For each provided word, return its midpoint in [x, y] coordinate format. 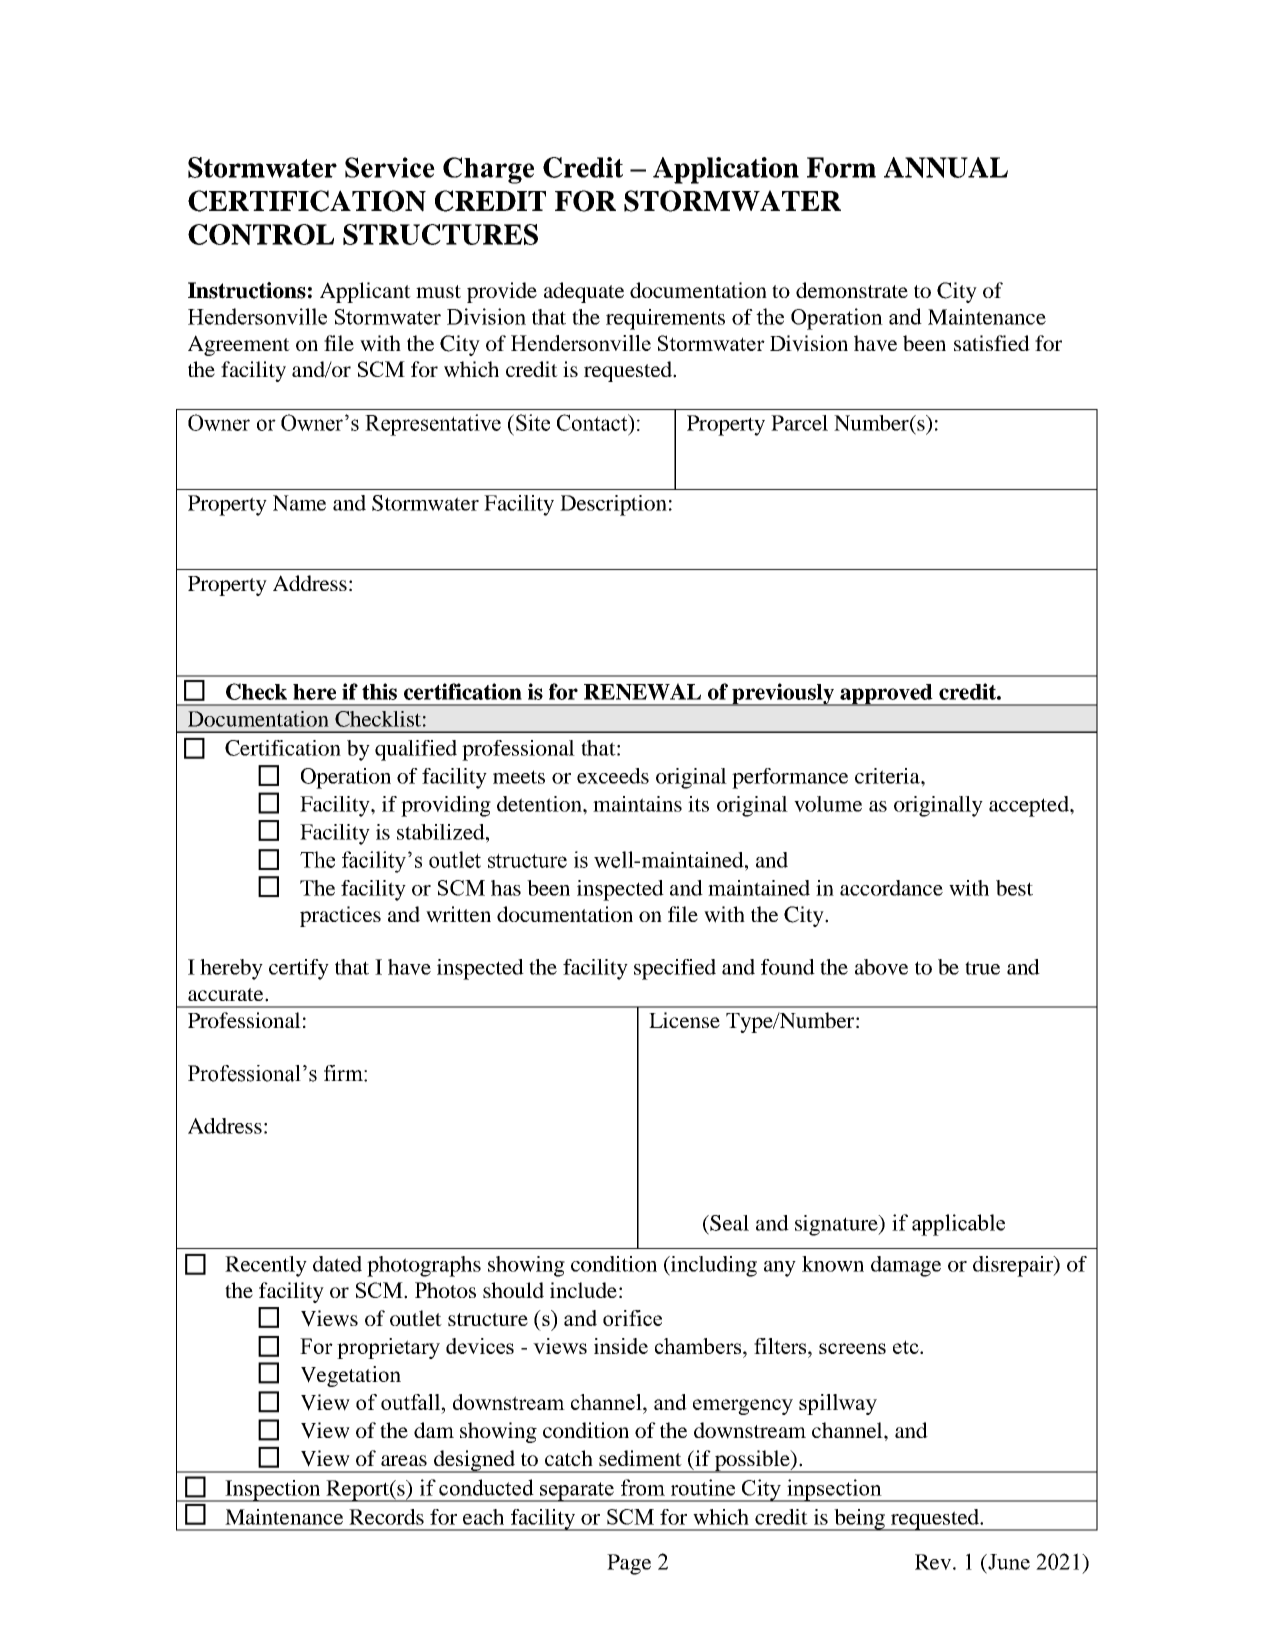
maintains [637, 804]
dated [337, 1264]
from [643, 1487]
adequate [584, 292]
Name [299, 503]
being [859, 1520]
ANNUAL [946, 167]
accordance [891, 888]
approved [886, 695]
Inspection [273, 1491]
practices [340, 916]
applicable [958, 1225]
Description [613, 505]
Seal [728, 1223]
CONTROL [261, 234]
